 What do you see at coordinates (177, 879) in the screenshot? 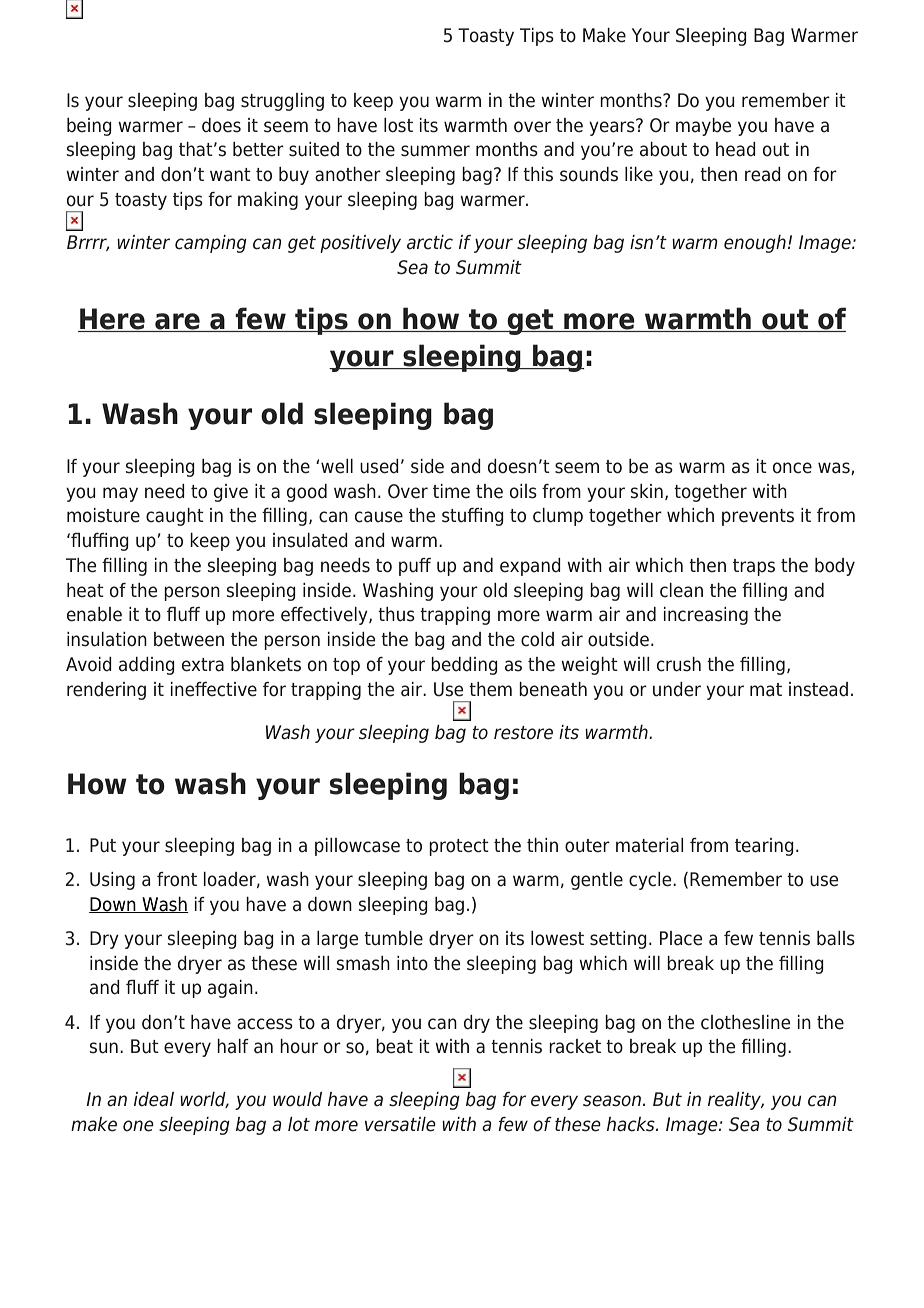
I see `front` at bounding box center [177, 879].
